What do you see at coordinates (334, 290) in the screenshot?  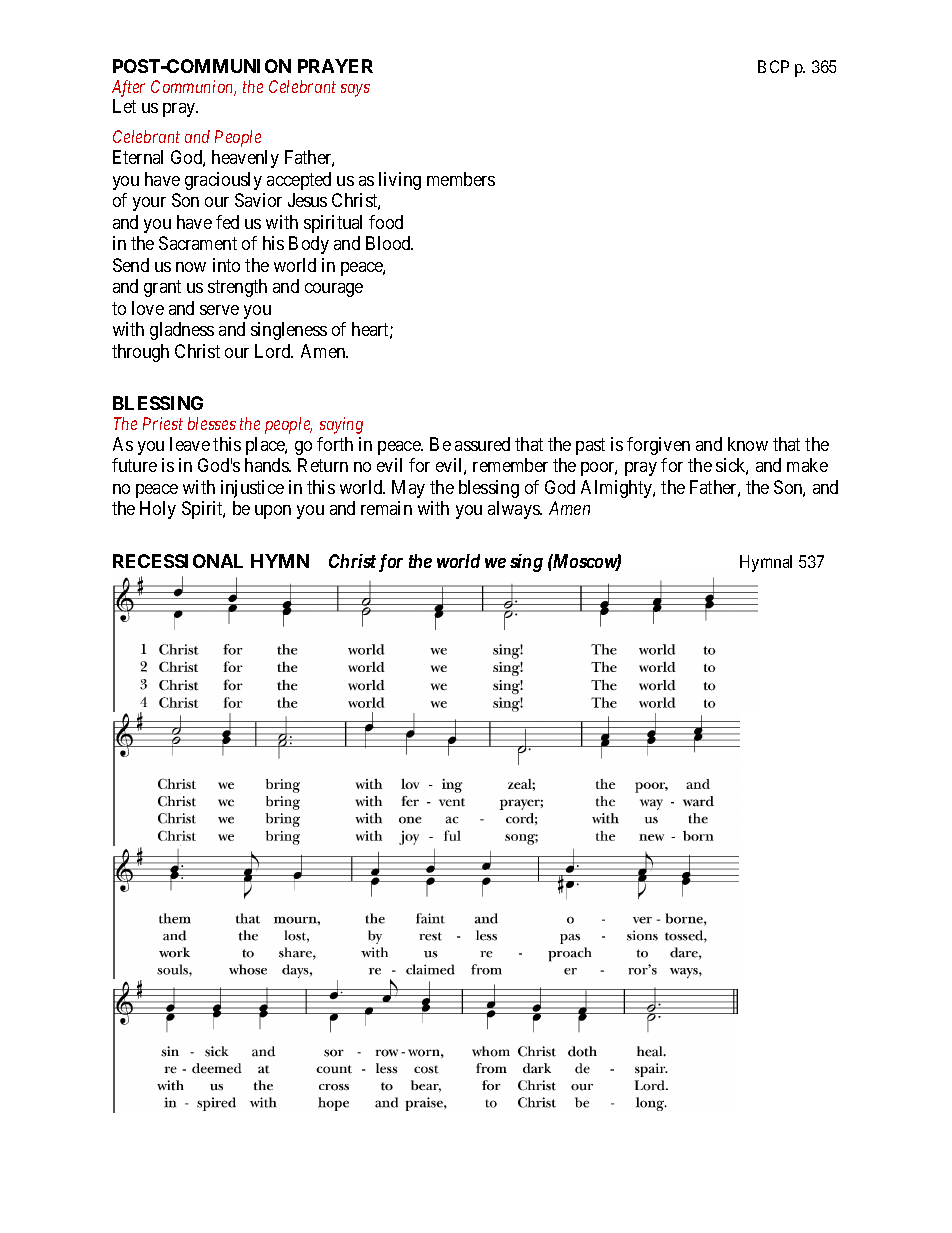 I see `courage` at bounding box center [334, 290].
